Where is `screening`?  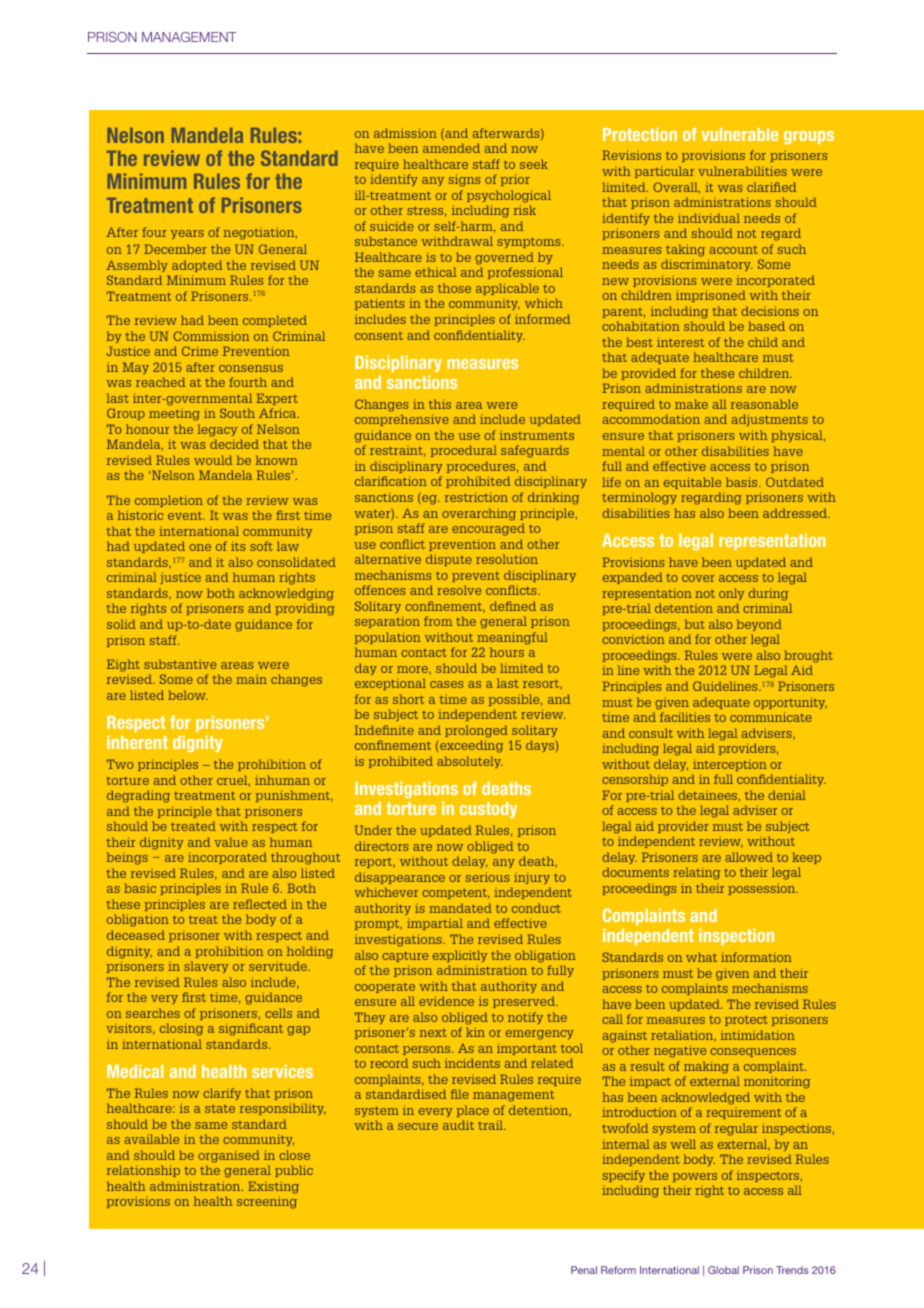 screening is located at coordinates (267, 1202).
